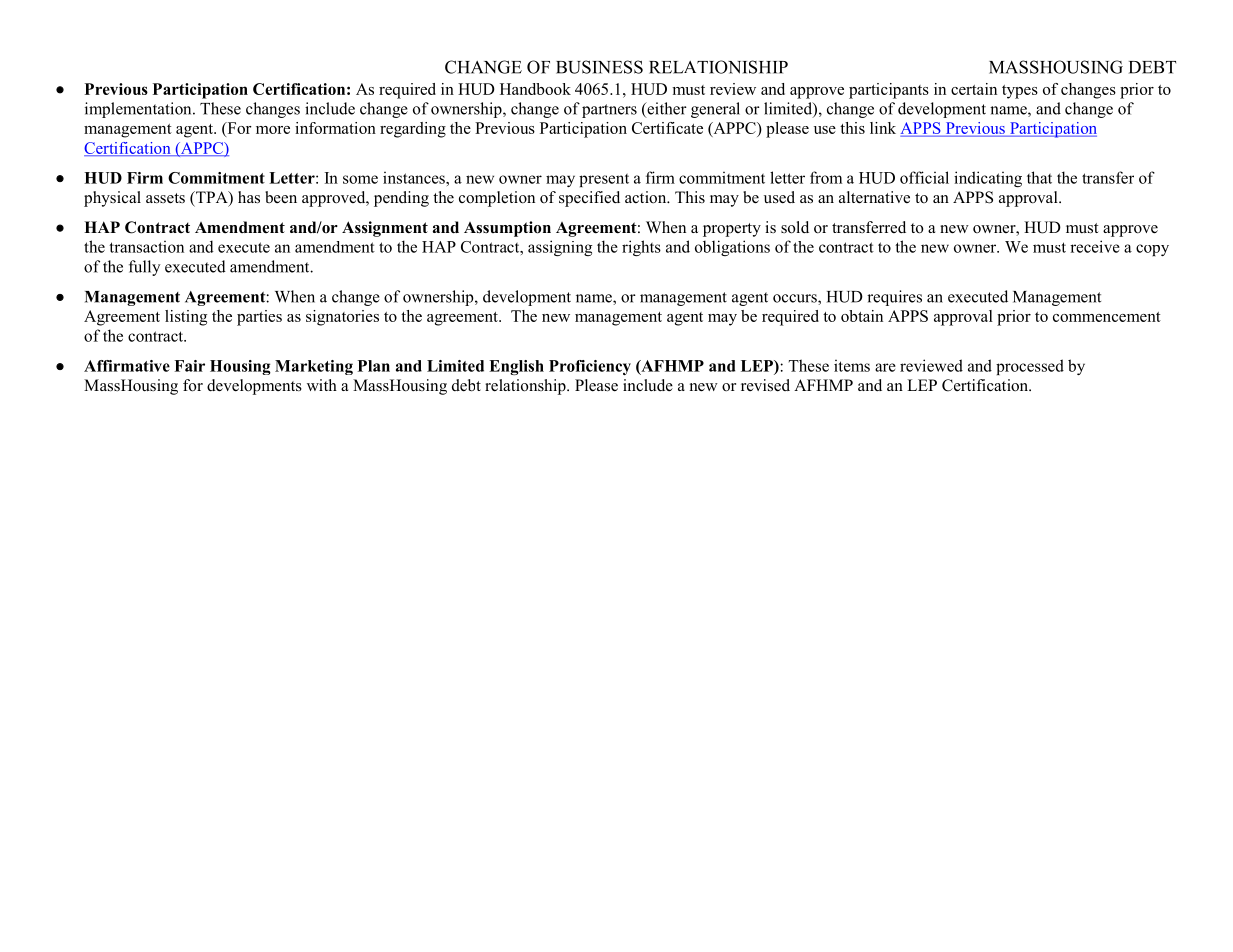 Image resolution: width=1233 pixels, height=952 pixels. What do you see at coordinates (360, 179) in the screenshot?
I see `some` at bounding box center [360, 179].
